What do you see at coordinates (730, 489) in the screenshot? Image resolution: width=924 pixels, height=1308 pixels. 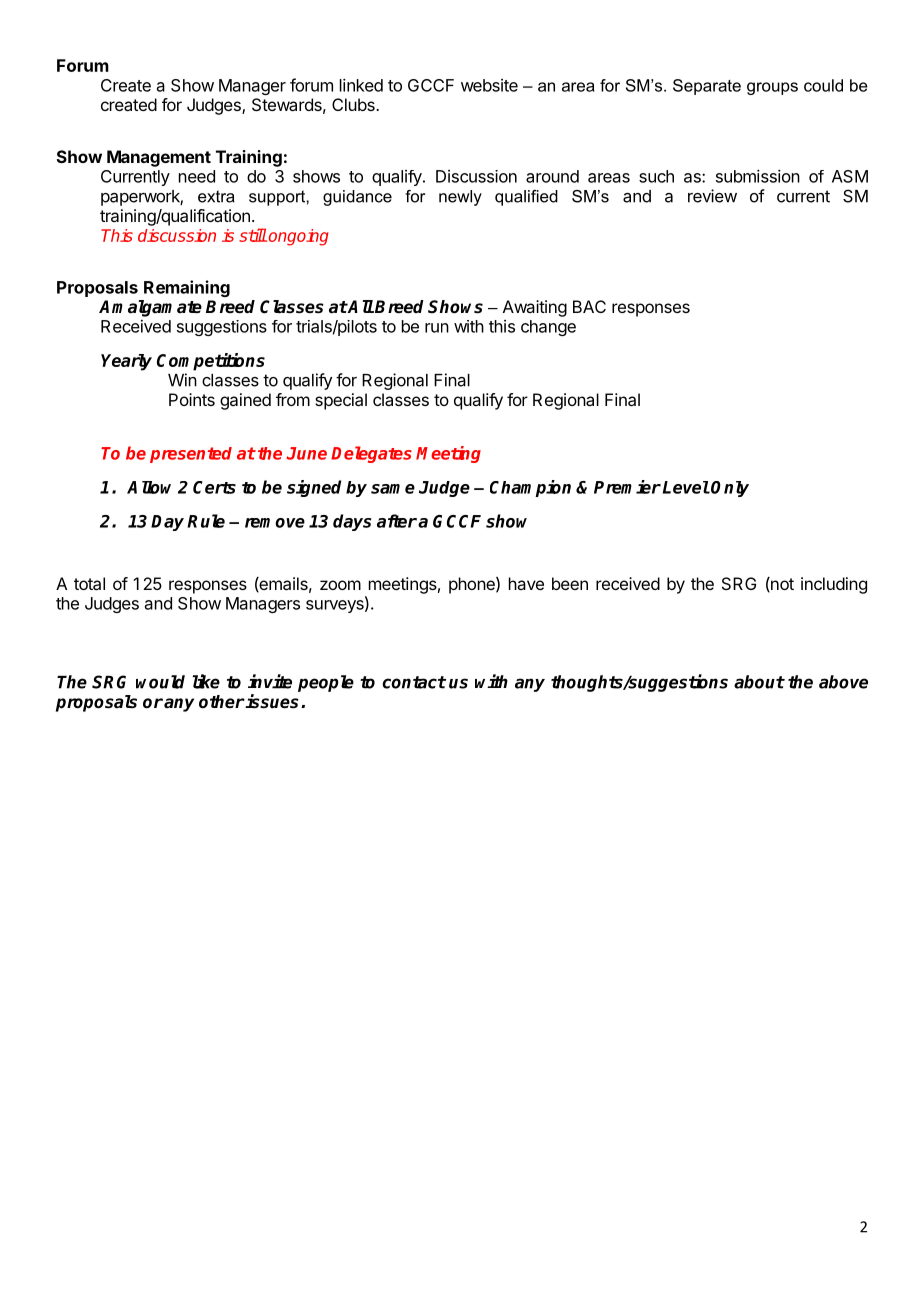 I see `Only` at bounding box center [730, 489].
